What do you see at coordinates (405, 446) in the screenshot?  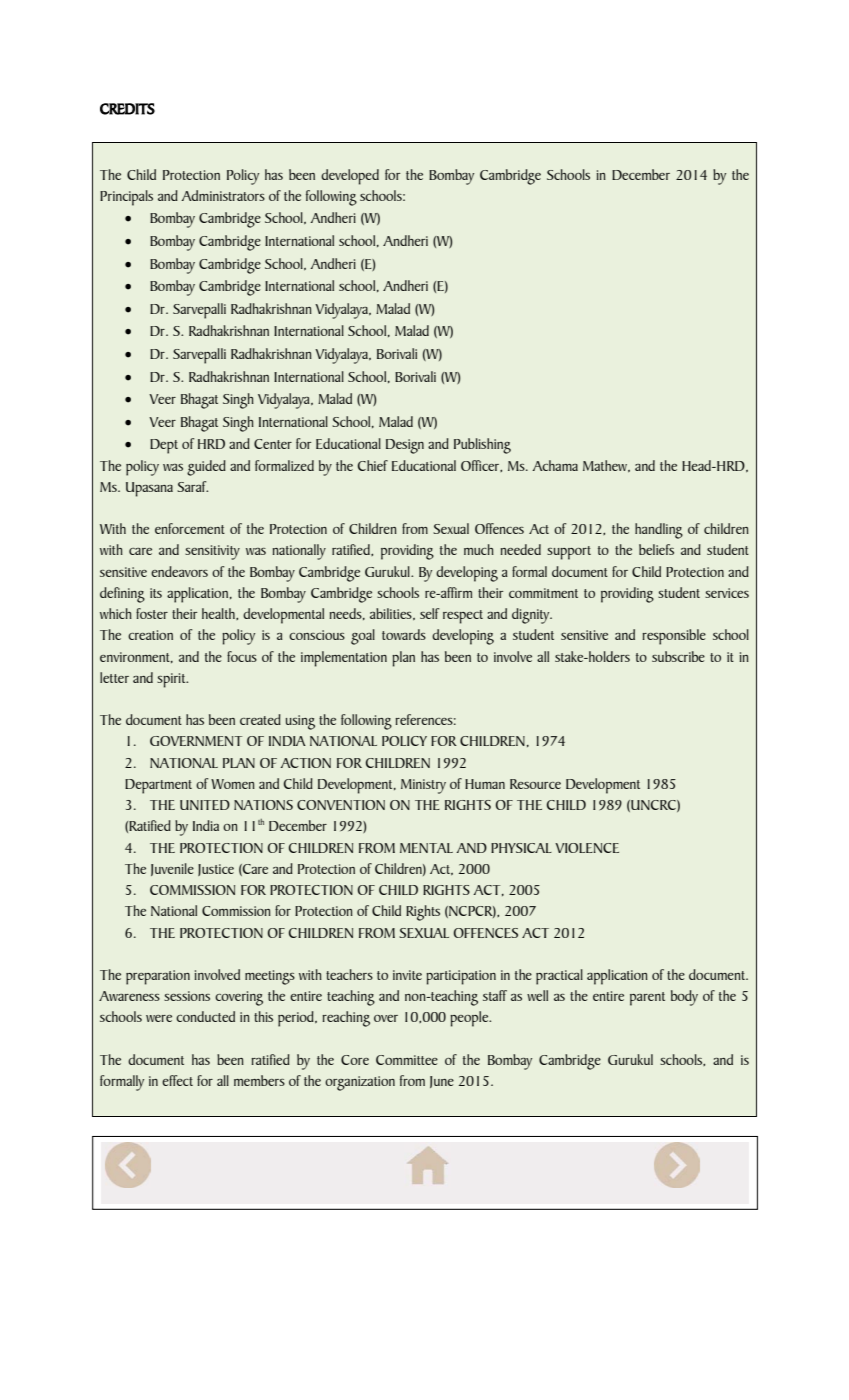 I see `Design` at bounding box center [405, 446].
